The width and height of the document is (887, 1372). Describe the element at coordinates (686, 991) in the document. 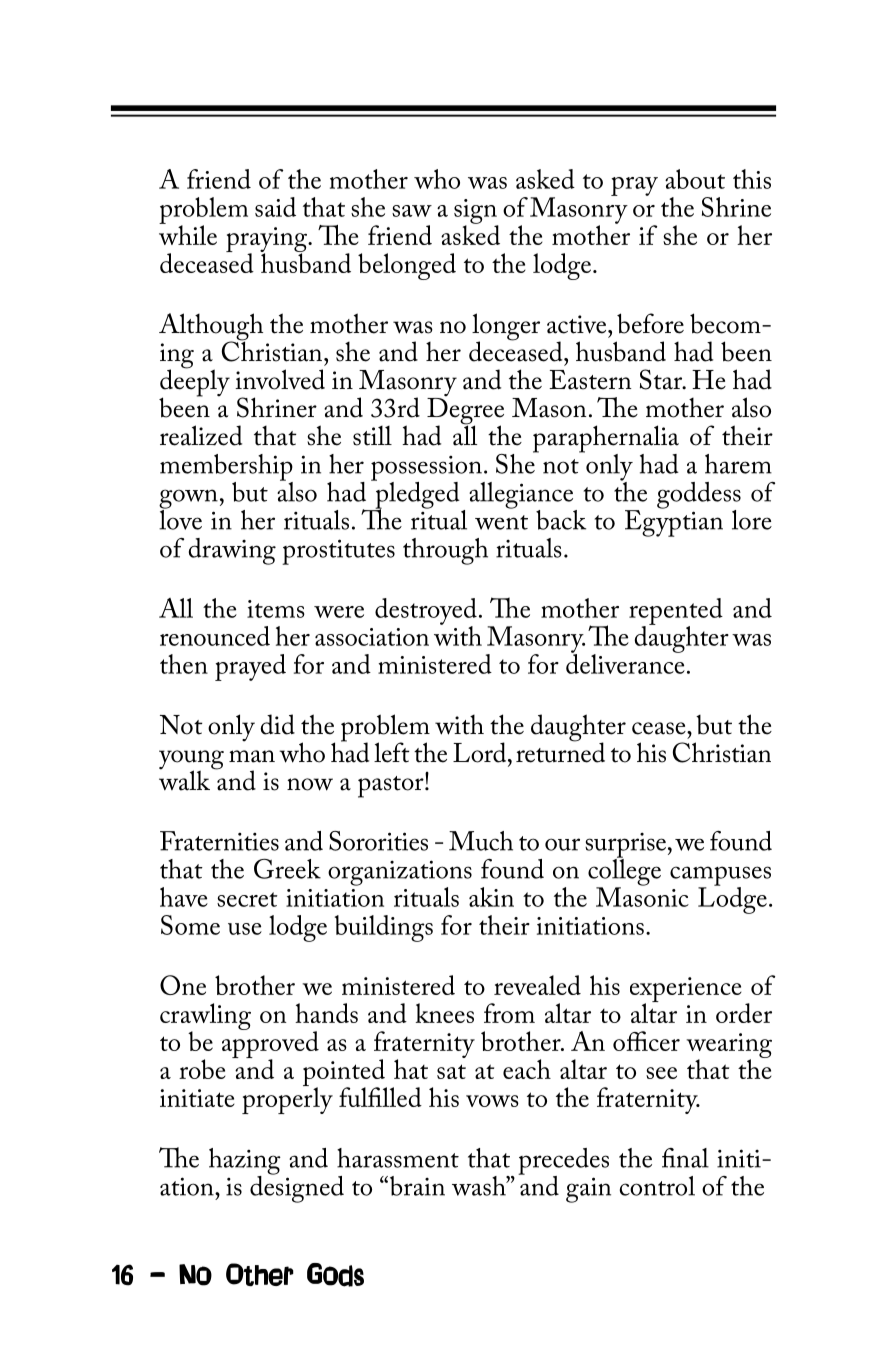

I see `experience` at that location.
